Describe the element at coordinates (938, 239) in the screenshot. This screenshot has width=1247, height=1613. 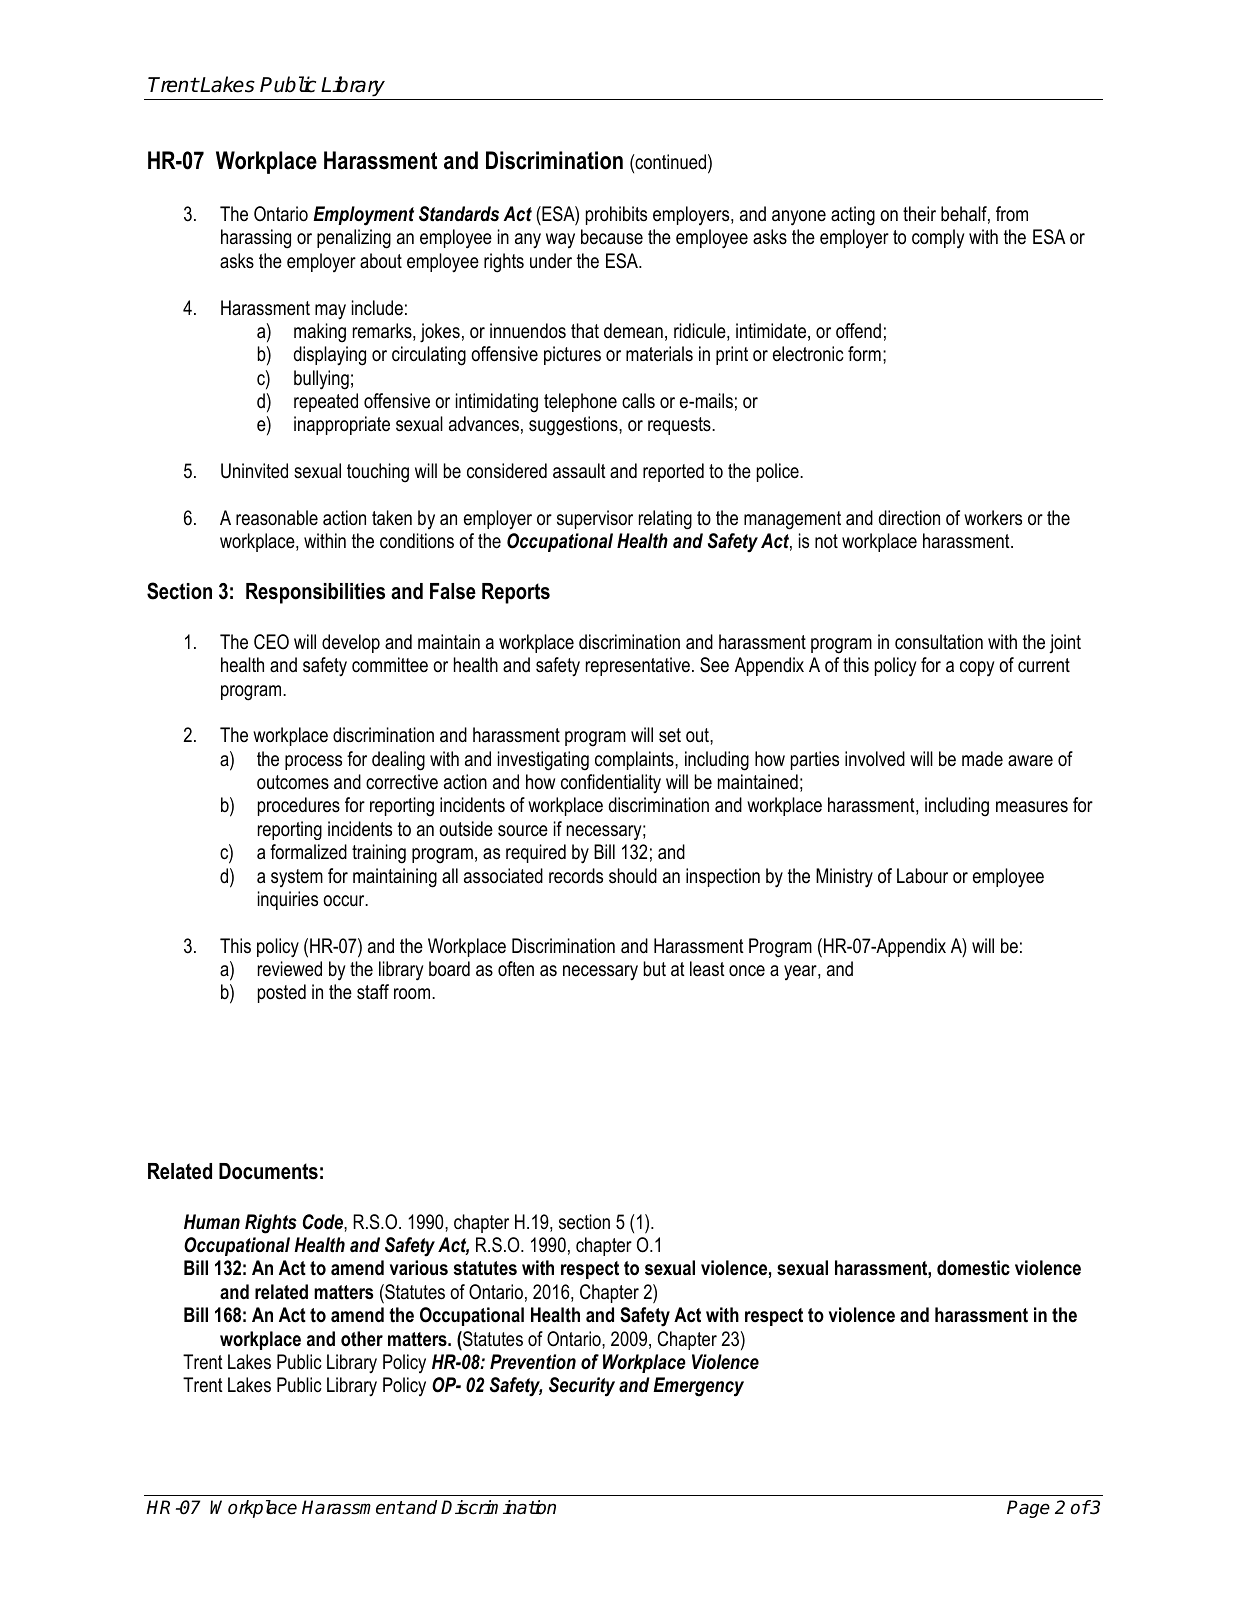
I see `comply` at that location.
